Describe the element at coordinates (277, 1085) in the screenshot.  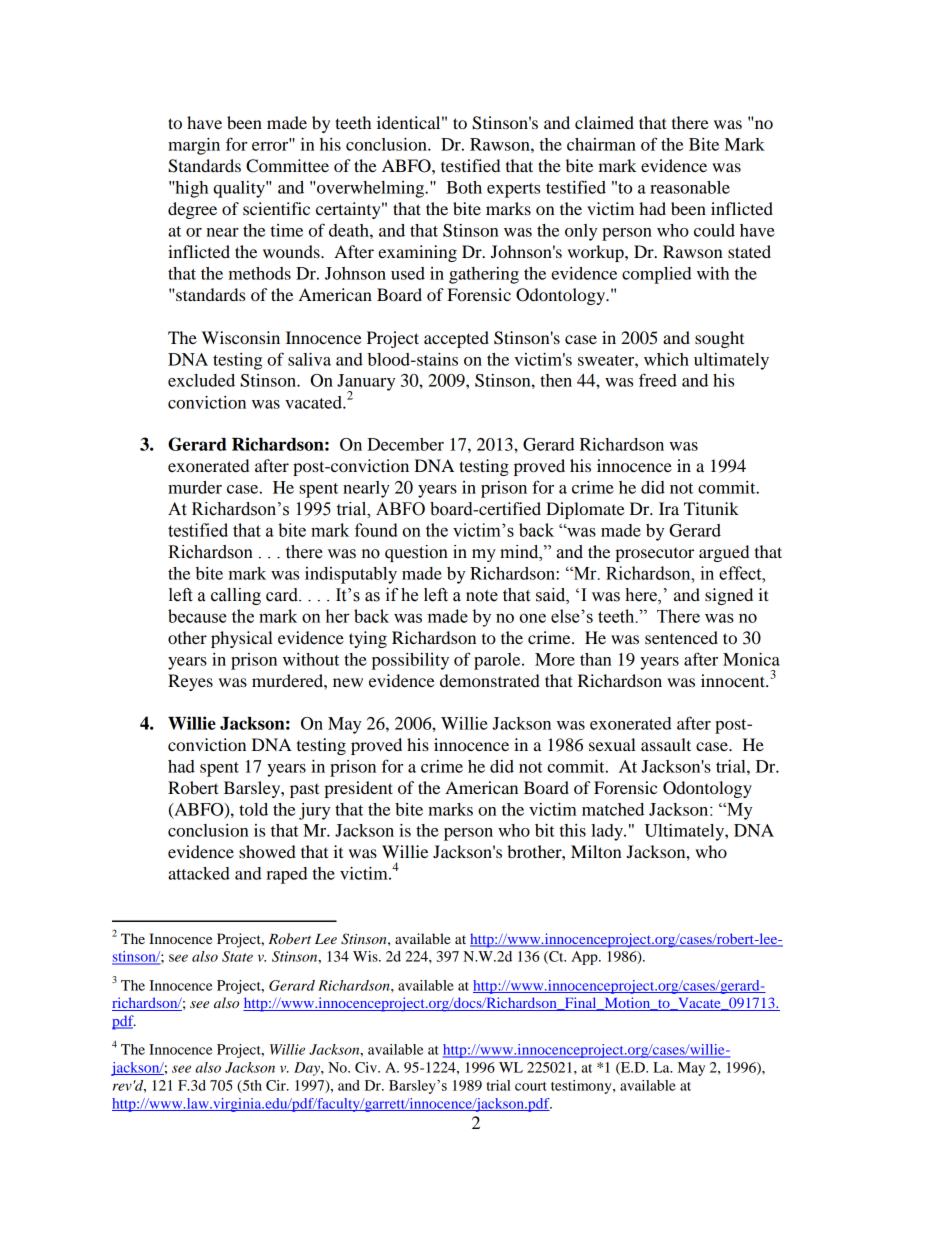
I see `Cir` at that location.
